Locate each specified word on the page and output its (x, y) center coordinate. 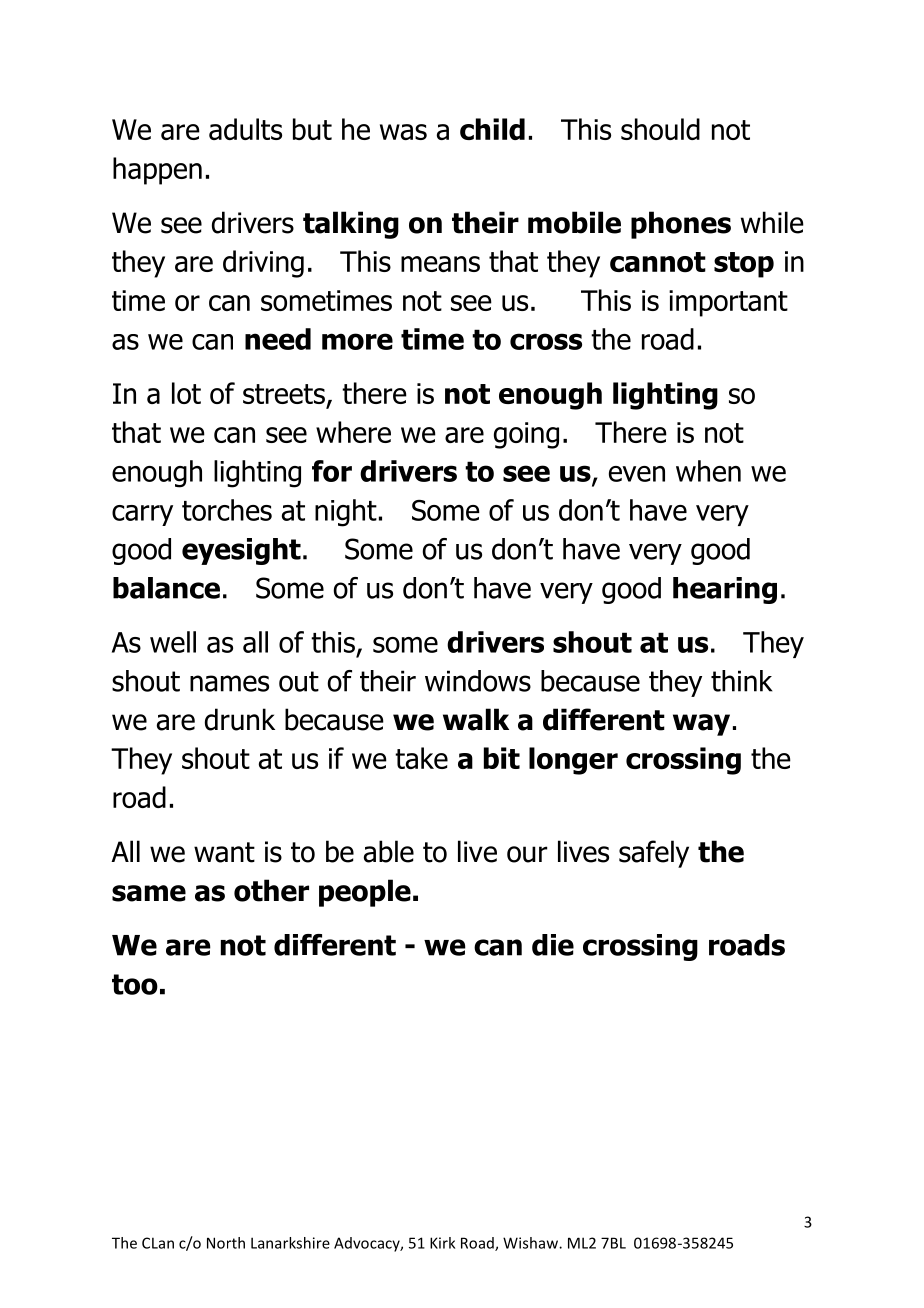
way (701, 725)
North (226, 1243)
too (135, 984)
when (708, 471)
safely (654, 854)
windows (478, 681)
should (660, 129)
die (553, 945)
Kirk (442, 1243)
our (527, 854)
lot (186, 393)
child (492, 129)
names (229, 683)
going (526, 435)
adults (245, 129)
